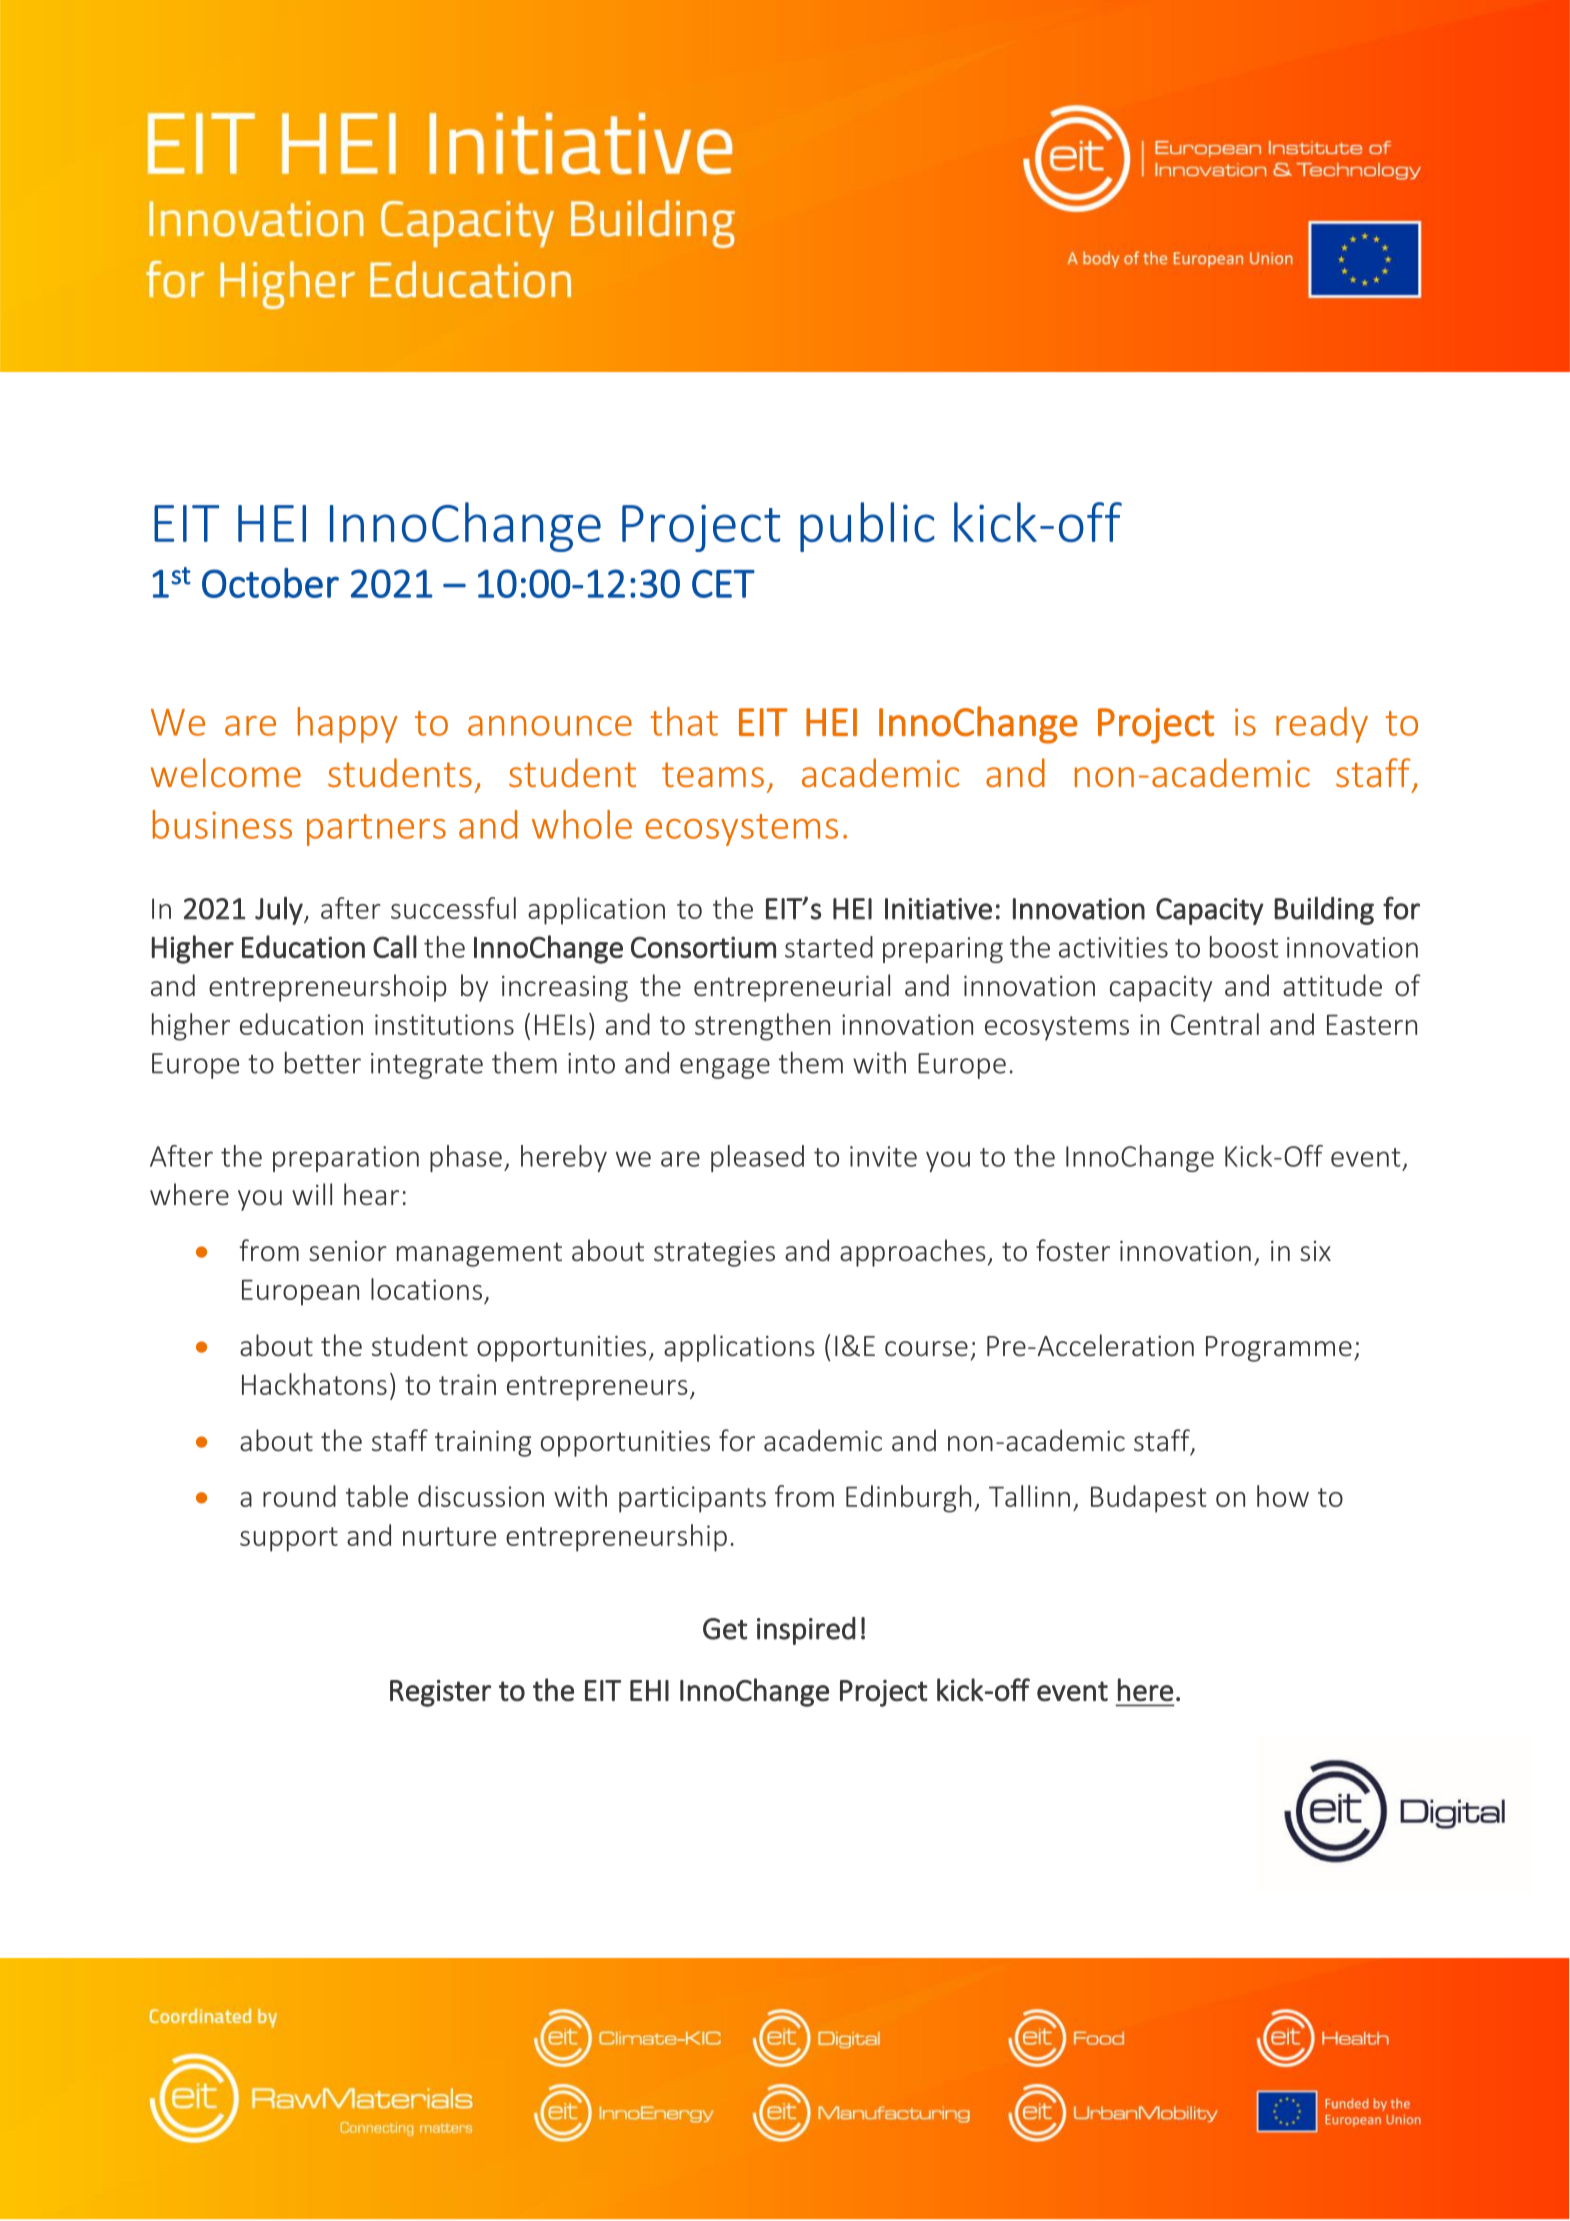 The image size is (1570, 2221). Describe the element at coordinates (426, 1289) in the screenshot. I see `locations` at that location.
